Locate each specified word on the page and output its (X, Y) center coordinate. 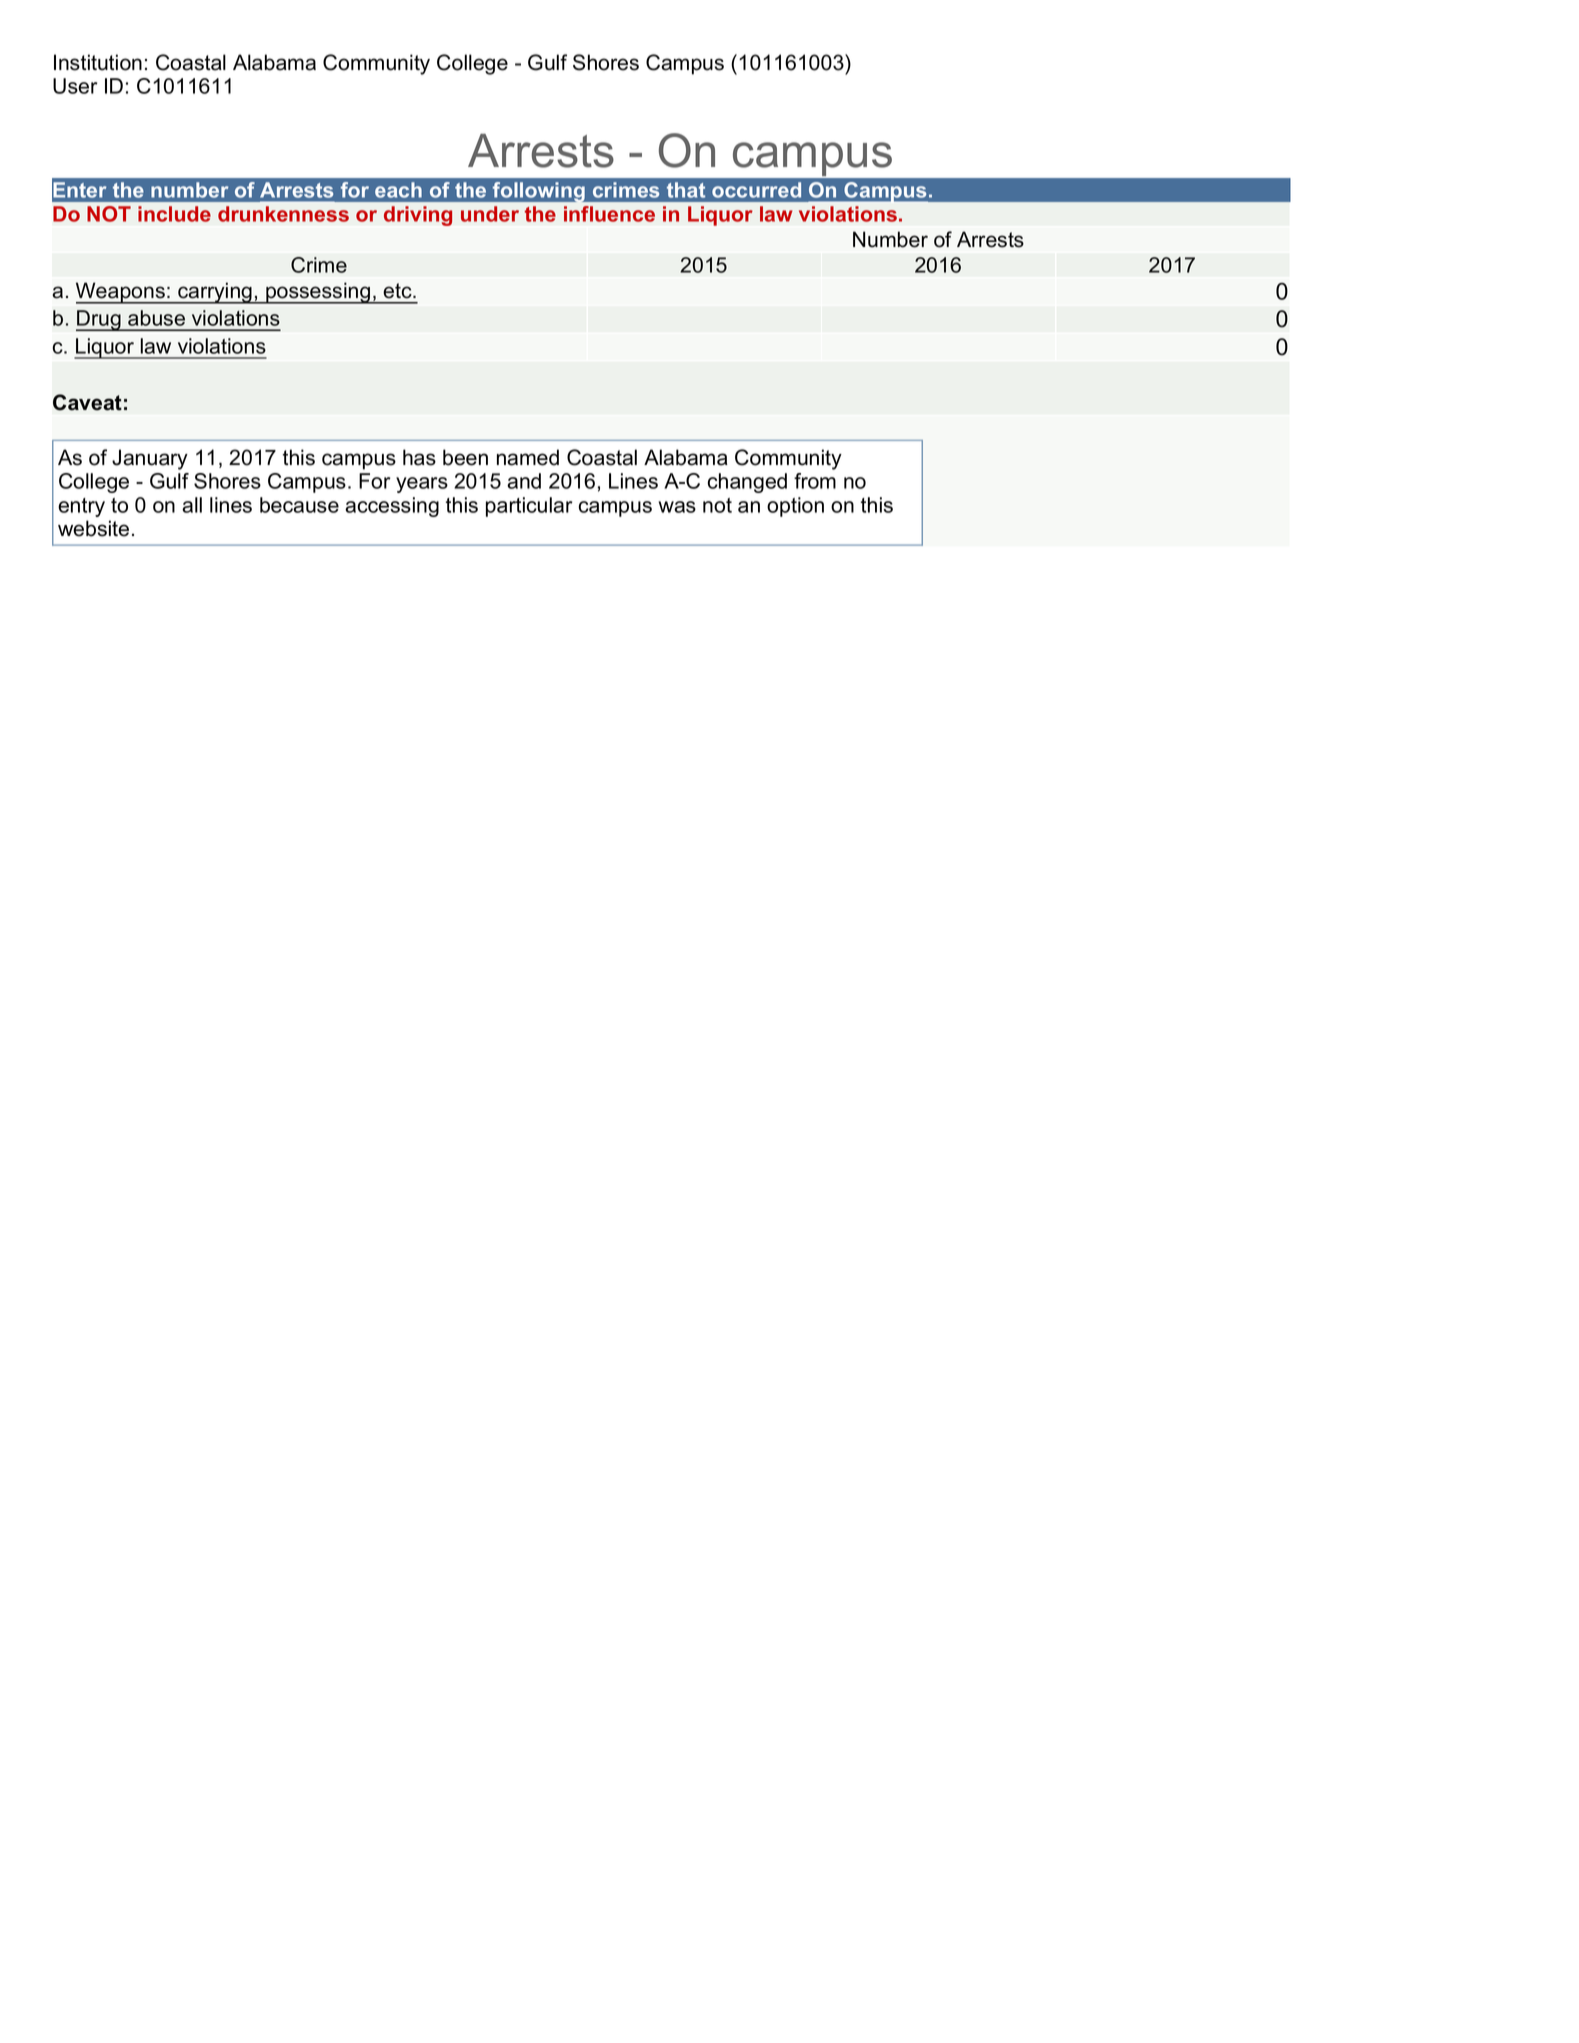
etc (398, 291)
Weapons (121, 293)
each (398, 190)
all (192, 505)
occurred (756, 190)
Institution (98, 62)
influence (609, 214)
